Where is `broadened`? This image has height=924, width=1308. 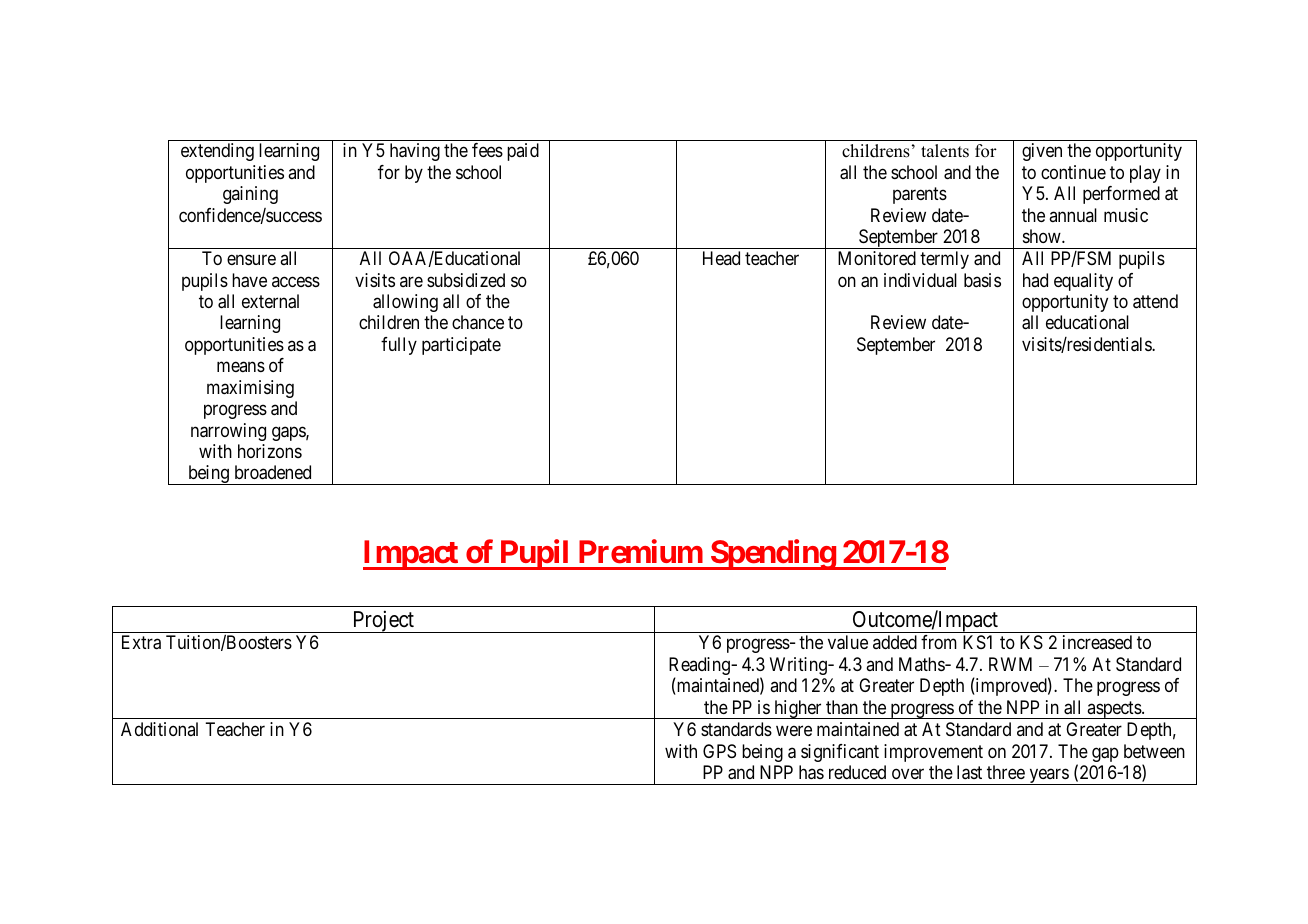
broadened is located at coordinates (273, 472).
